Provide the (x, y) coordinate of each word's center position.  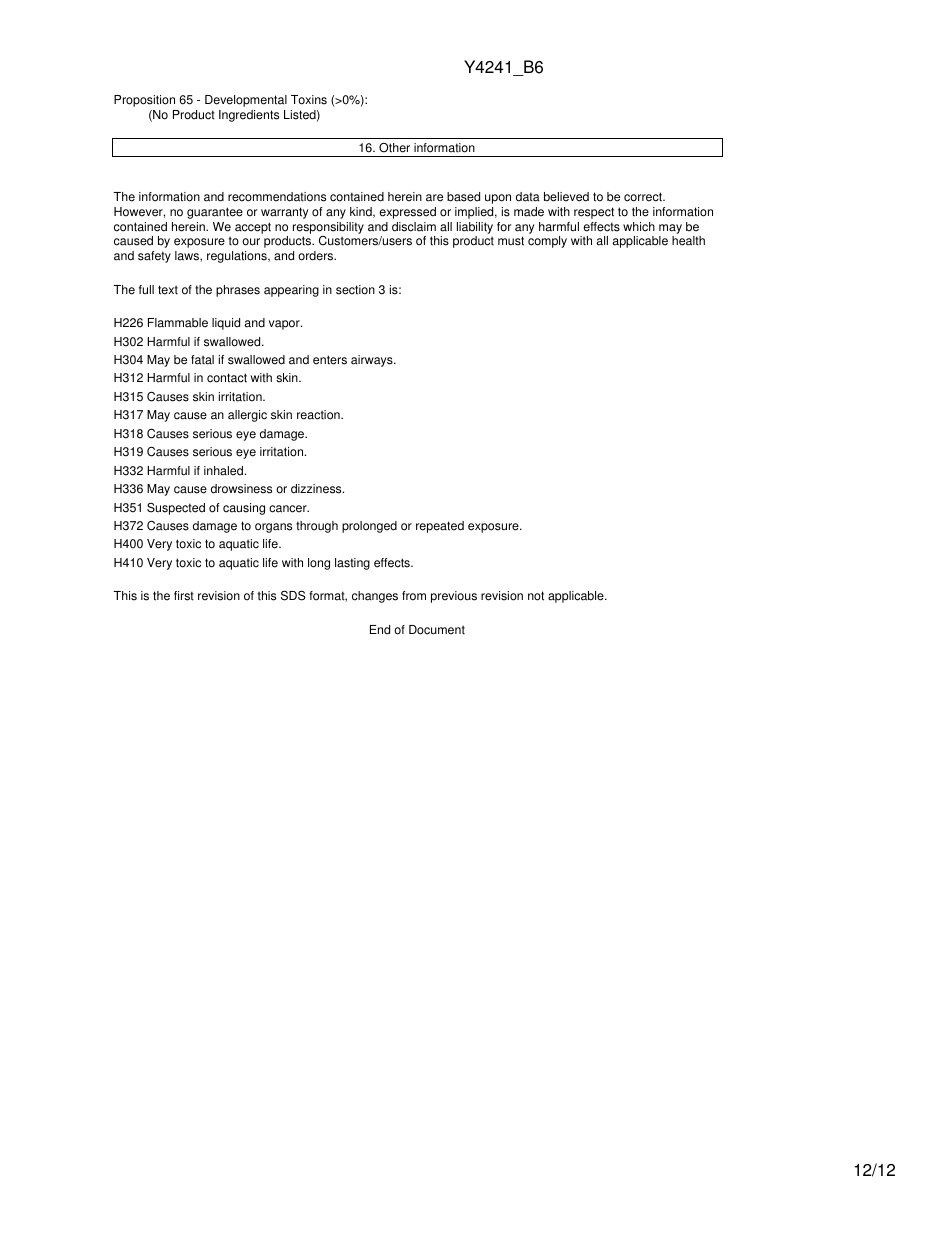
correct (644, 197)
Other (394, 148)
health (688, 241)
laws (188, 256)
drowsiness (241, 489)
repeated (440, 527)
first (184, 596)
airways (373, 361)
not (536, 596)
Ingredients (249, 116)
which (639, 227)
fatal (202, 360)
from (414, 596)
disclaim (414, 227)
